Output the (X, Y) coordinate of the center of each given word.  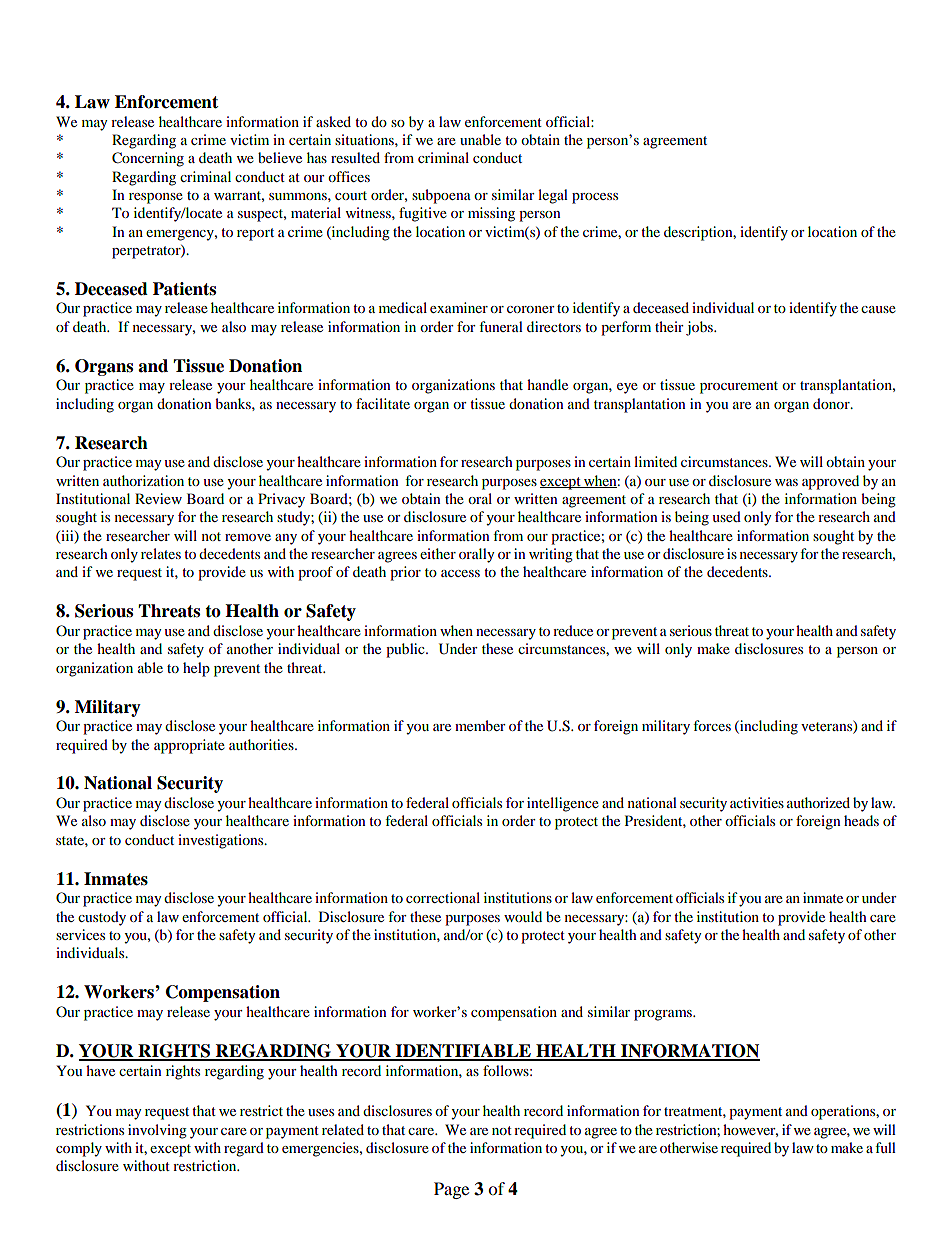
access (460, 573)
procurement (739, 387)
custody (102, 918)
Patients (184, 289)
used (726, 516)
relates (161, 553)
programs (664, 1015)
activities (757, 802)
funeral (501, 326)
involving (157, 1131)
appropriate (189, 746)
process (595, 198)
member (480, 725)
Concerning (148, 159)
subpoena (441, 196)
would (523, 916)
